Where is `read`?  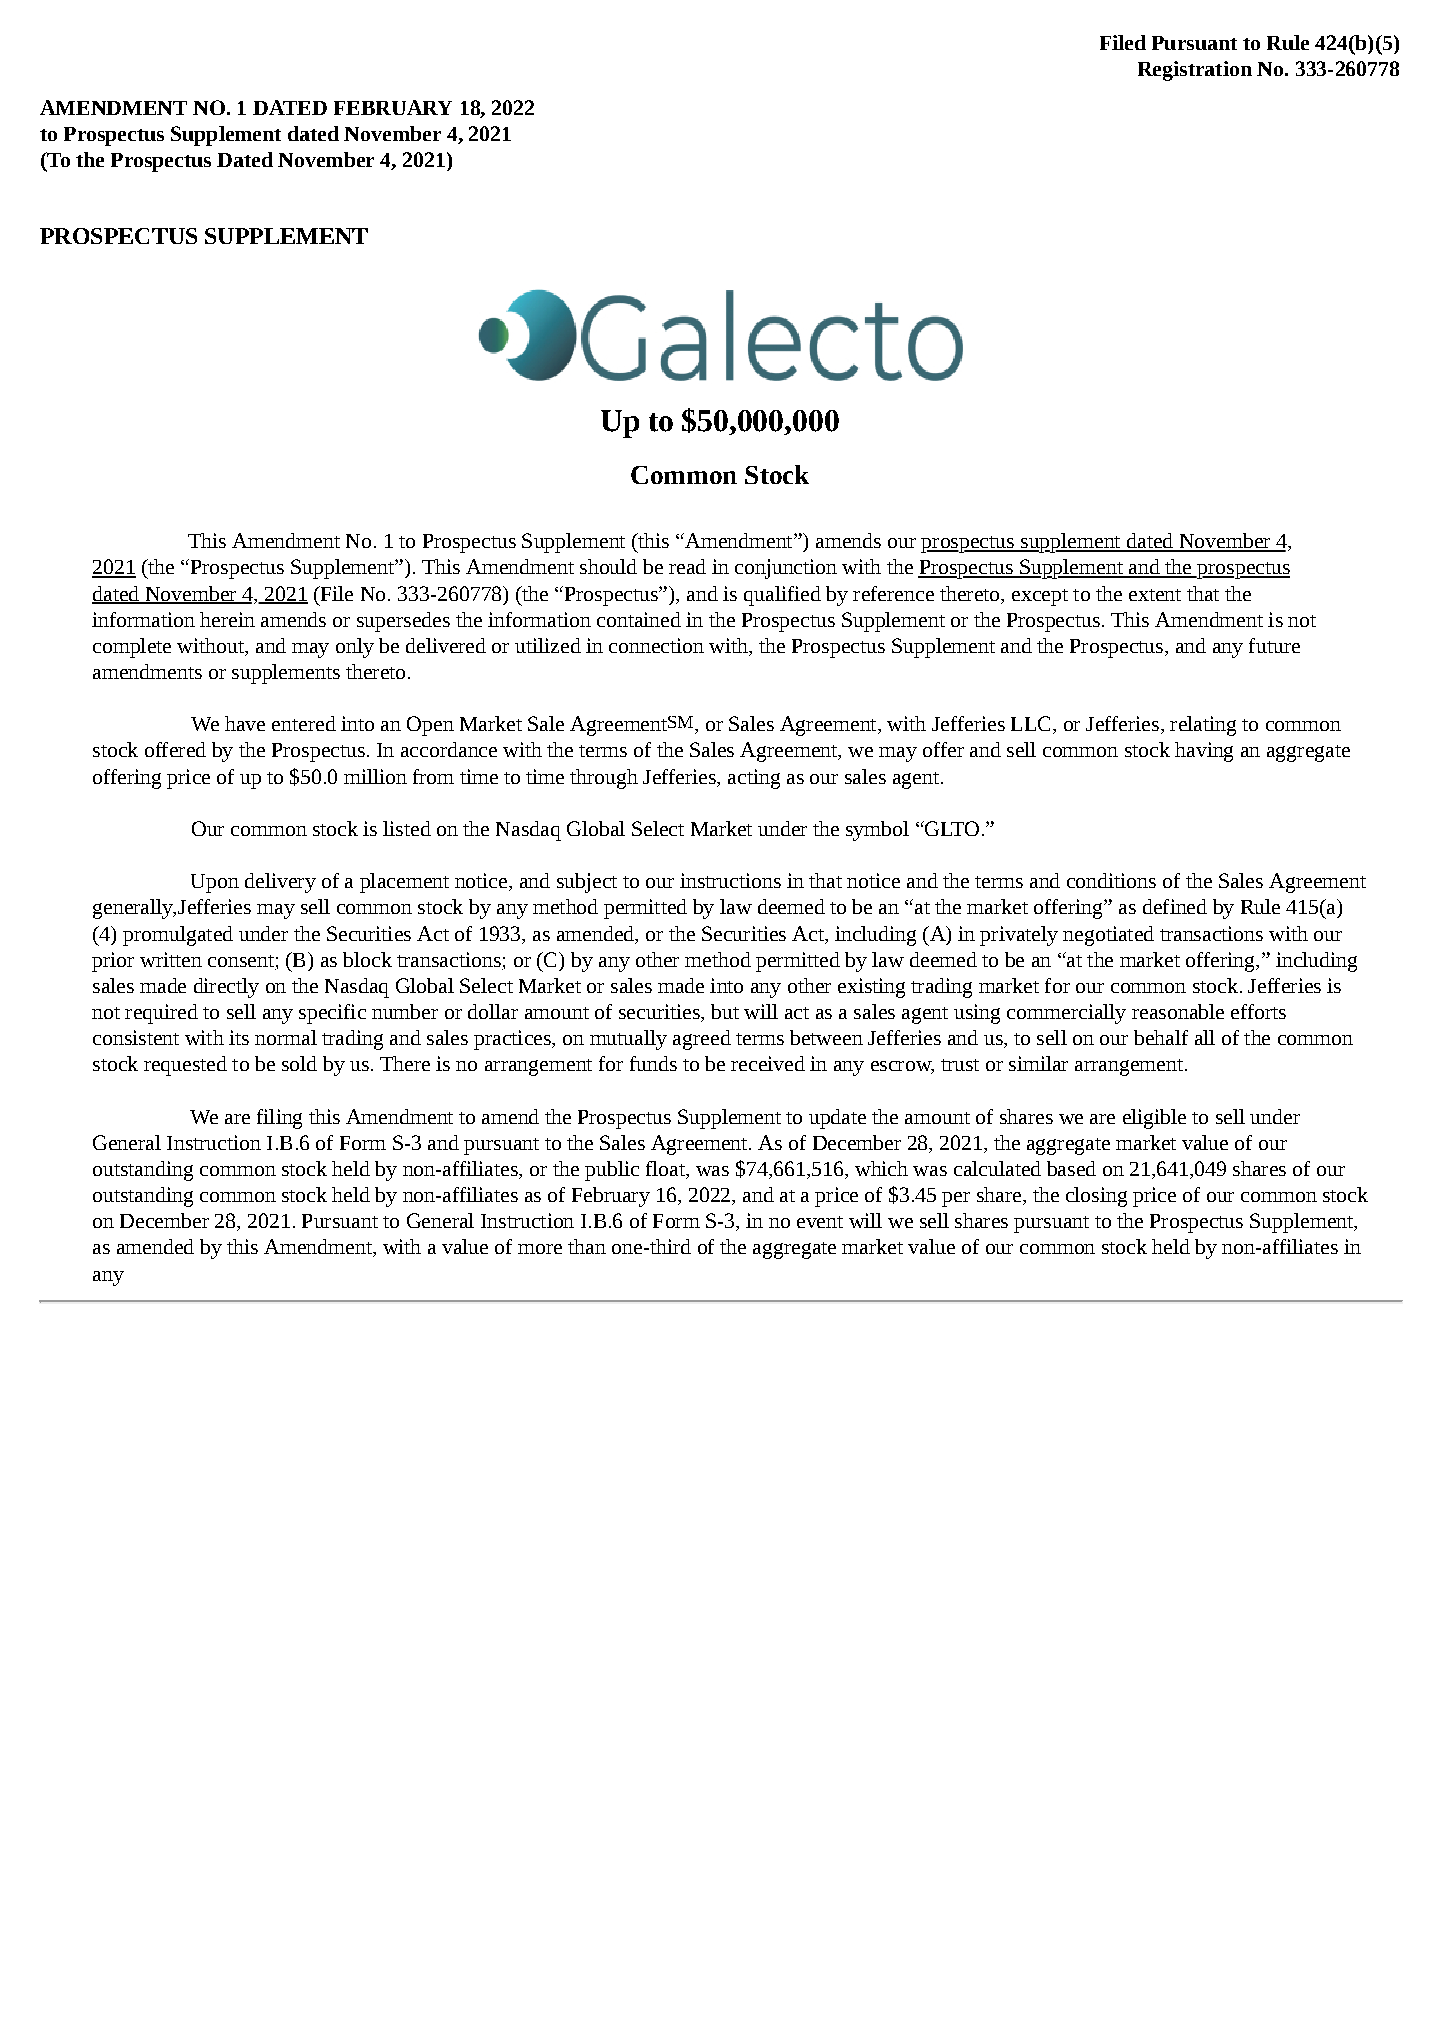
read is located at coordinates (687, 566).
